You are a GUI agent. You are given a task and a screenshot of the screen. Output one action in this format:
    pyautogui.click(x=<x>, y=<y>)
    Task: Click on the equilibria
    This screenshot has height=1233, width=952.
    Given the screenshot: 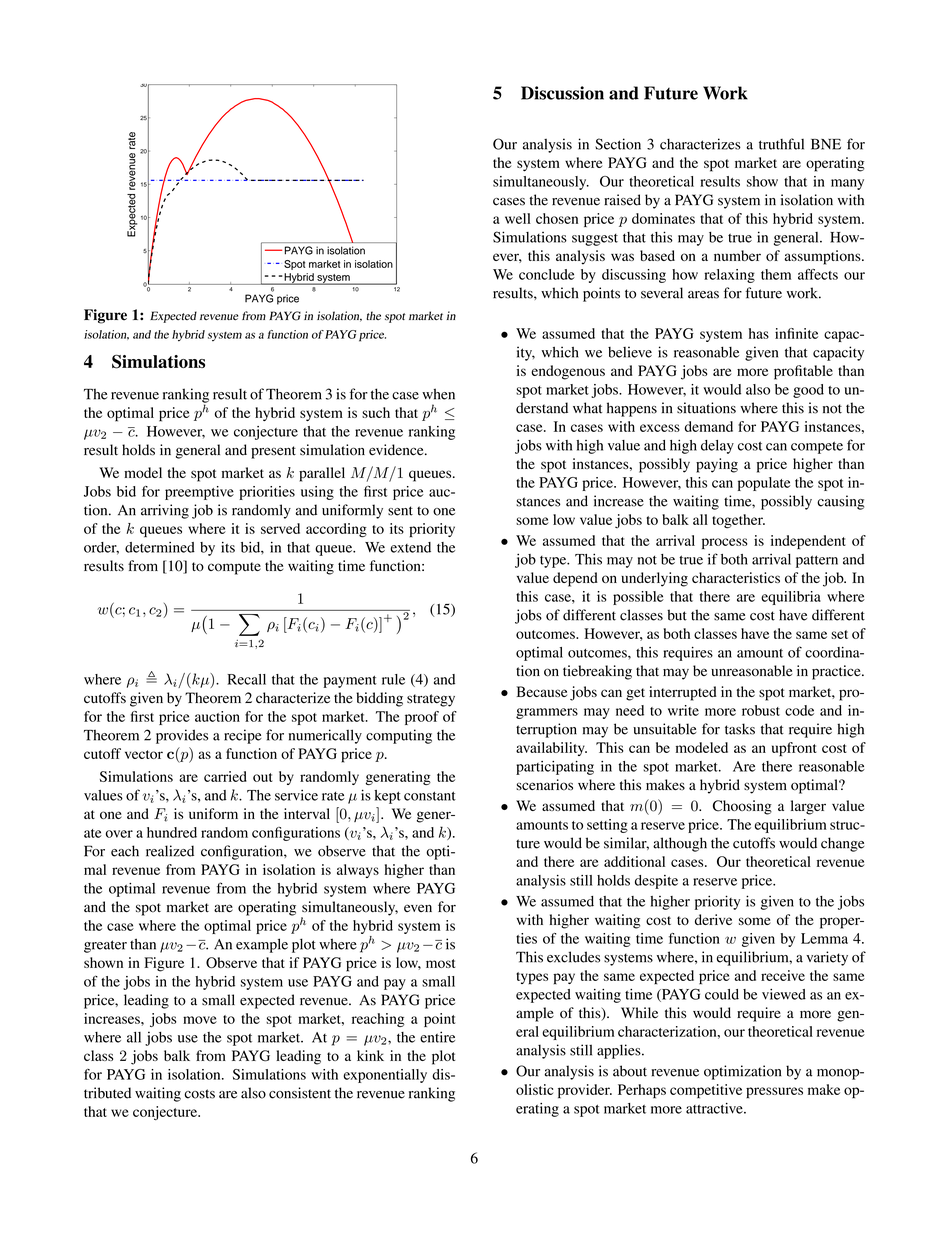 What is the action you would take?
    pyautogui.click(x=791, y=598)
